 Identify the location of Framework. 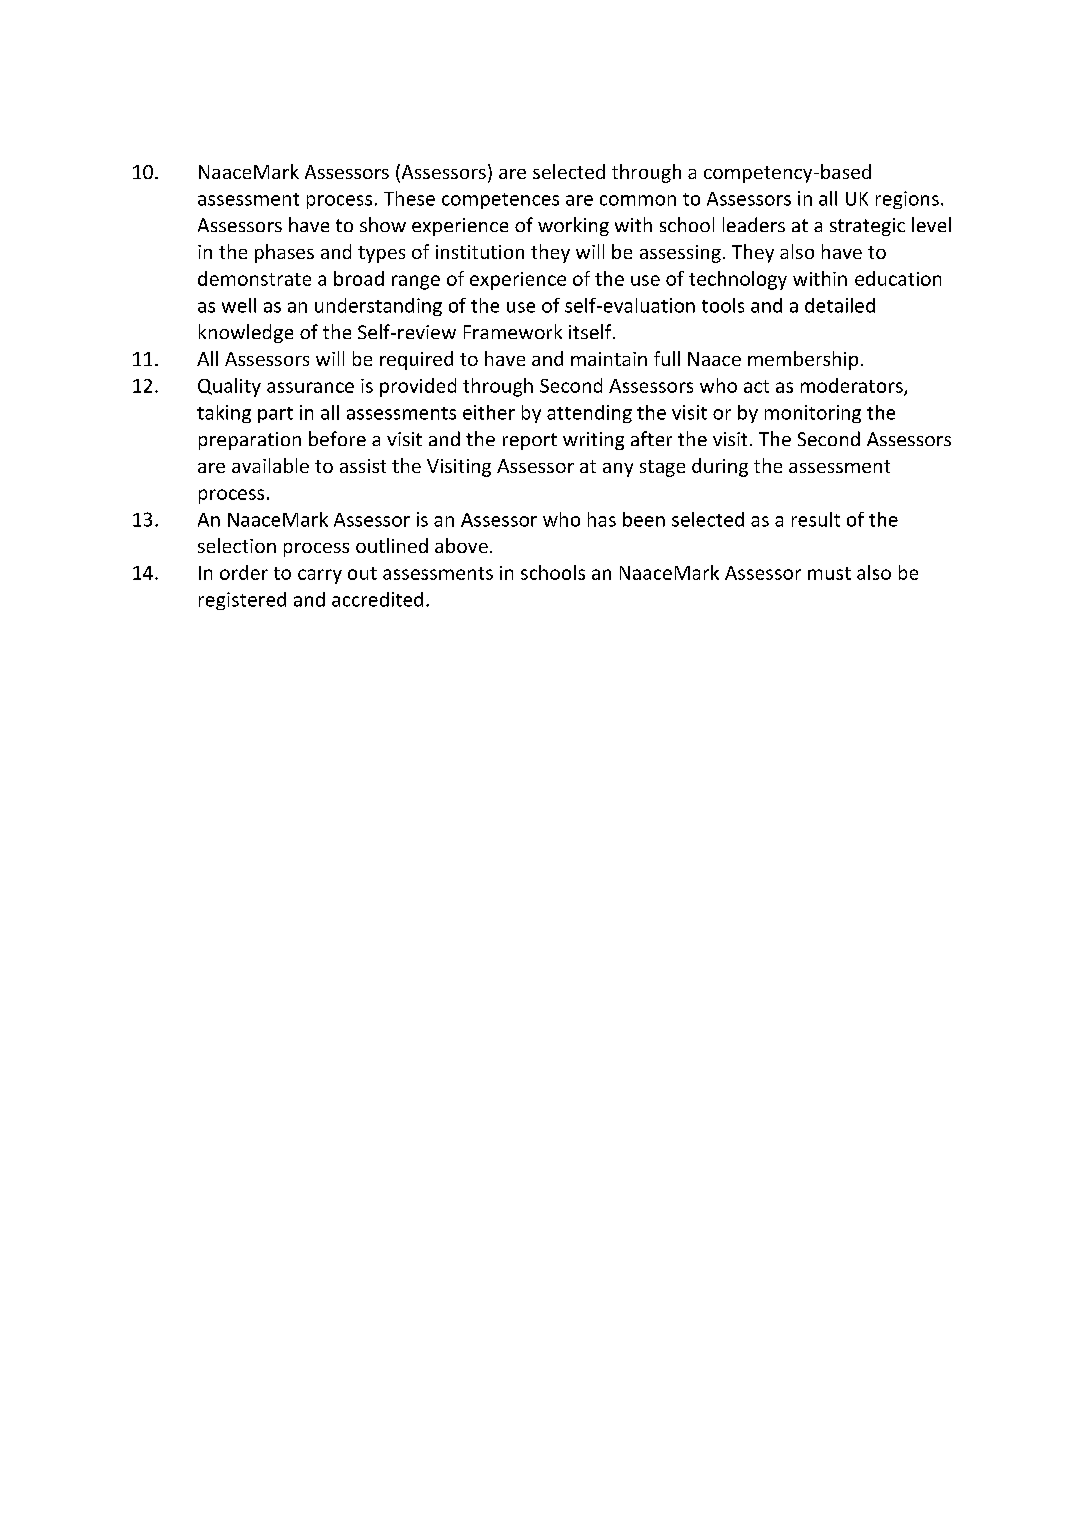
(513, 331).
